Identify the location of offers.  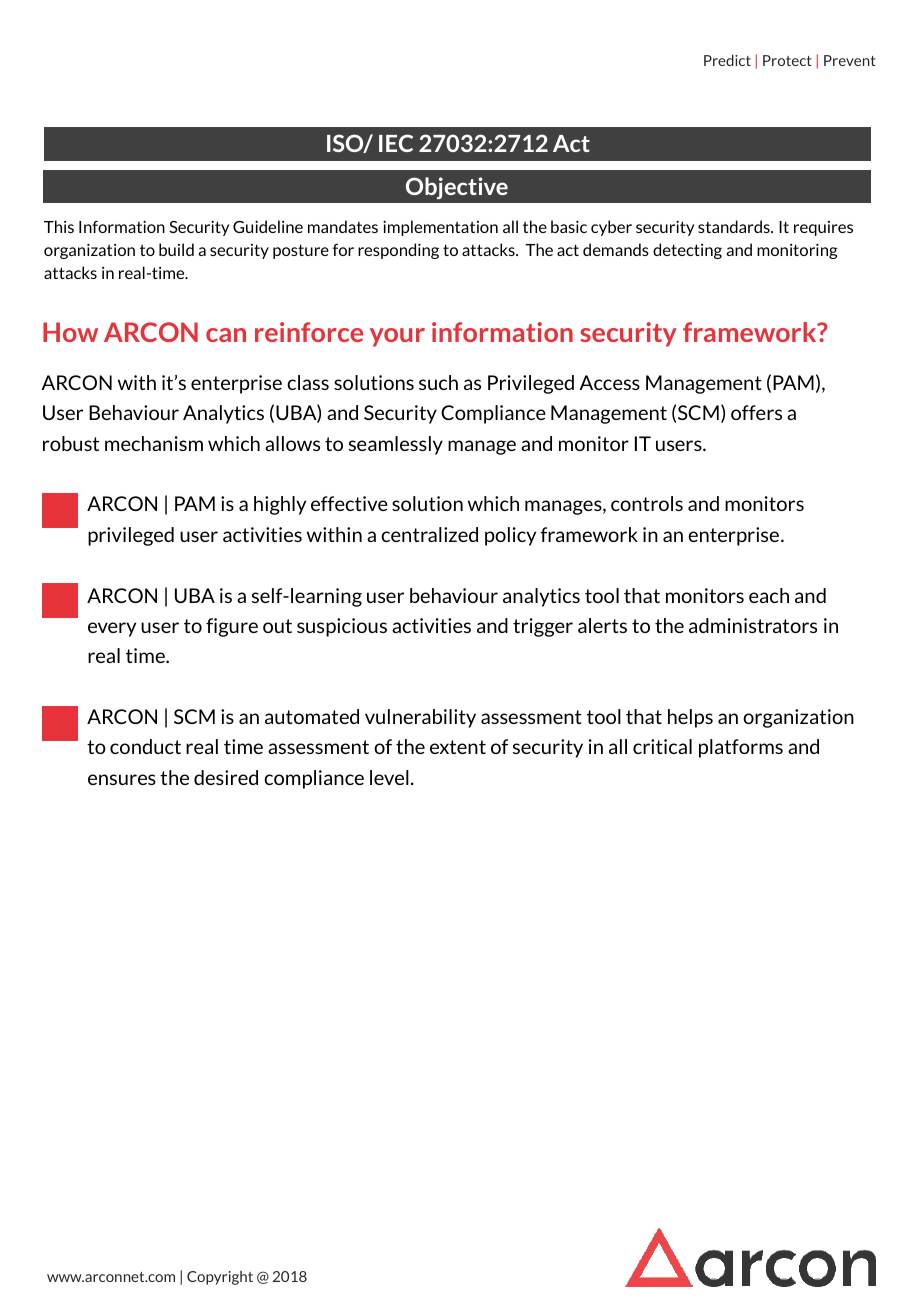
(756, 412).
